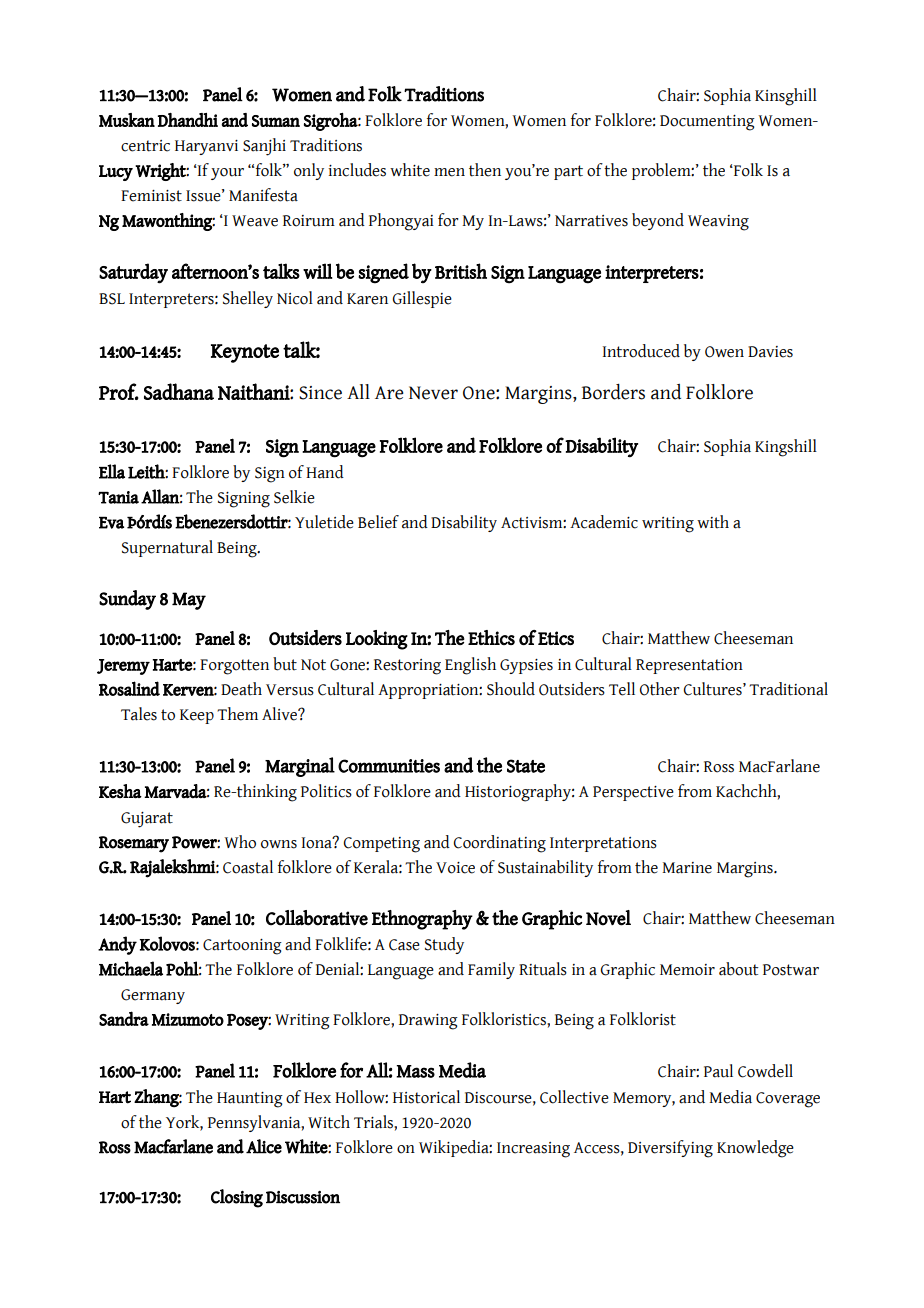  What do you see at coordinates (234, 667) in the document?
I see `Forgotten` at bounding box center [234, 667].
